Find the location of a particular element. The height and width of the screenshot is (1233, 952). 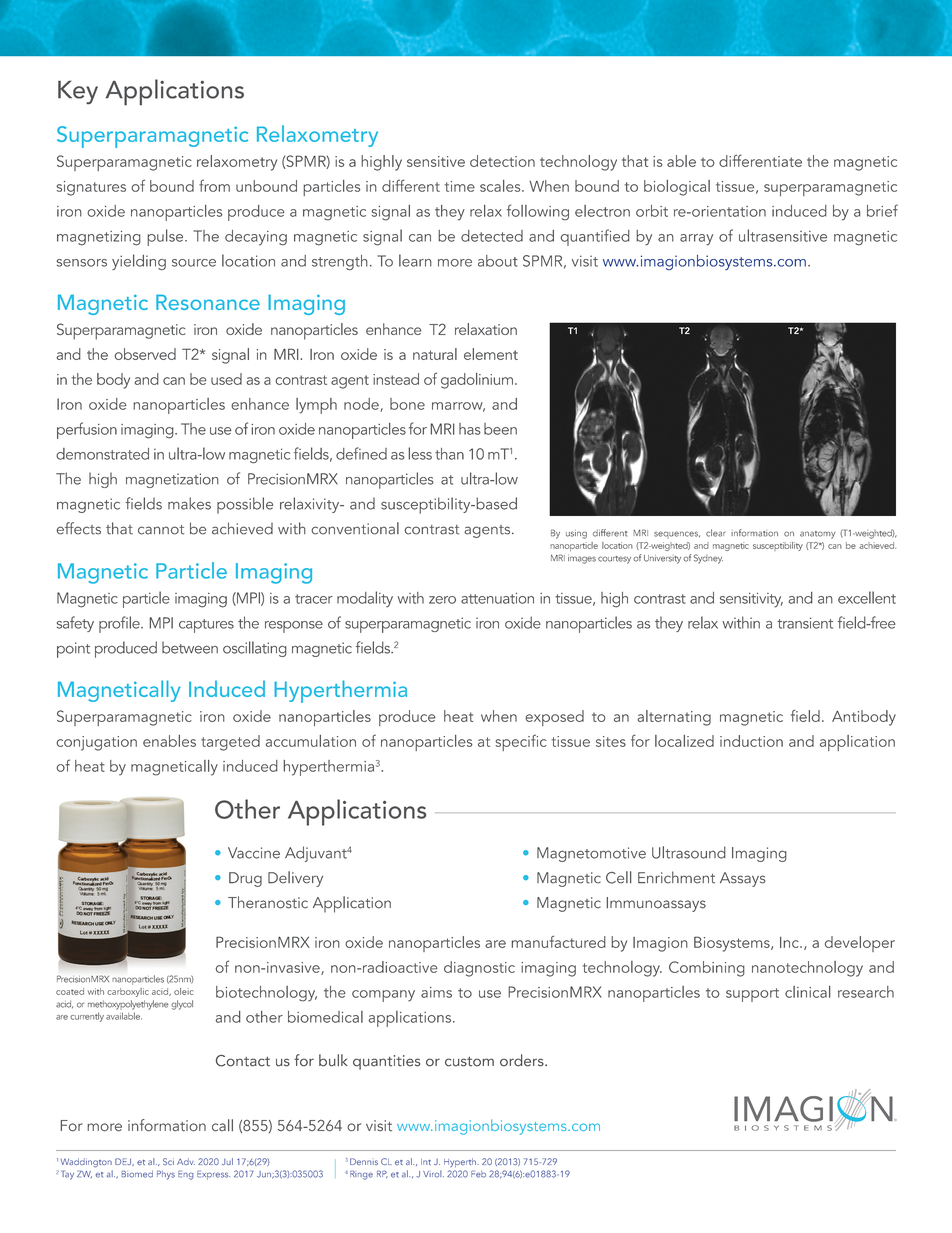

biological is located at coordinates (677, 188).
